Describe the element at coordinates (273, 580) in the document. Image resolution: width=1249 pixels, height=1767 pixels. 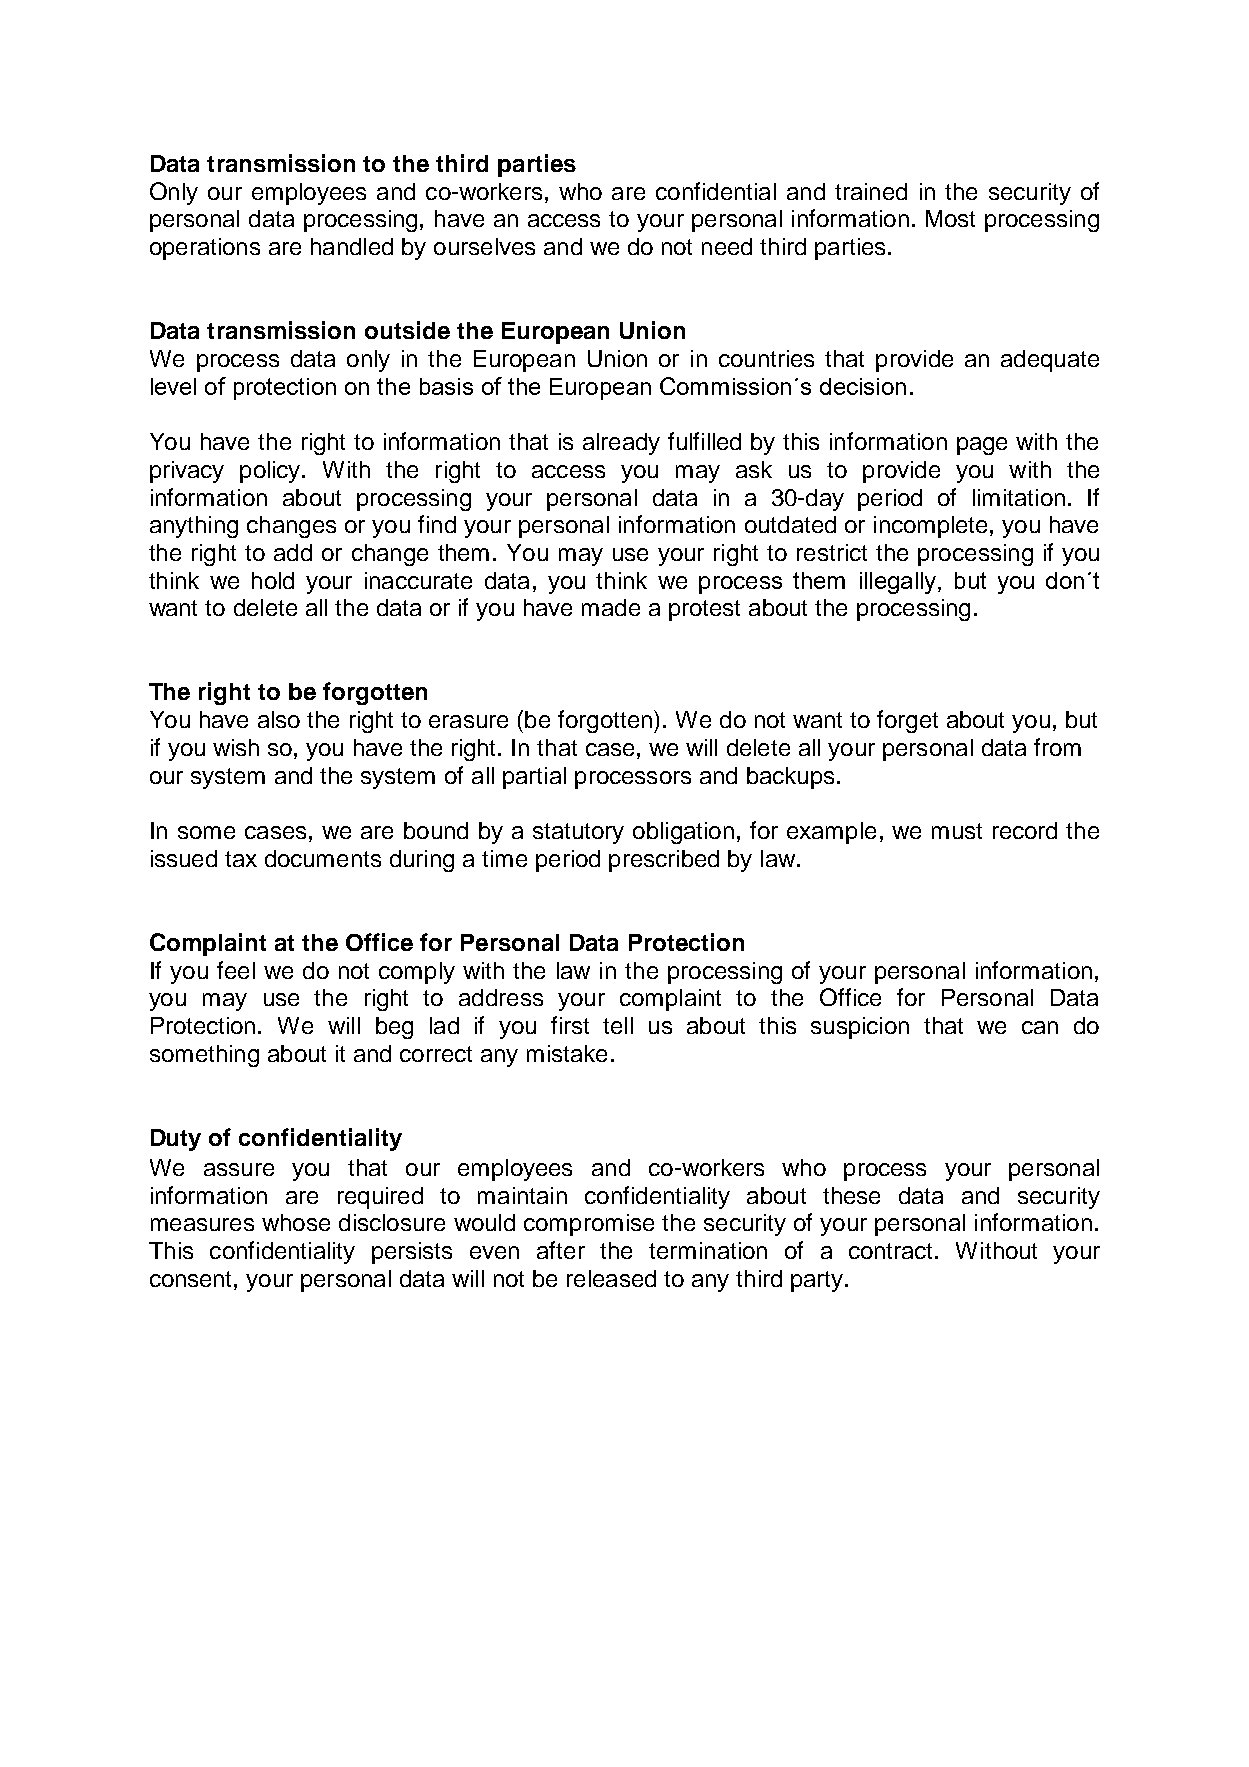
I see `hold` at that location.
